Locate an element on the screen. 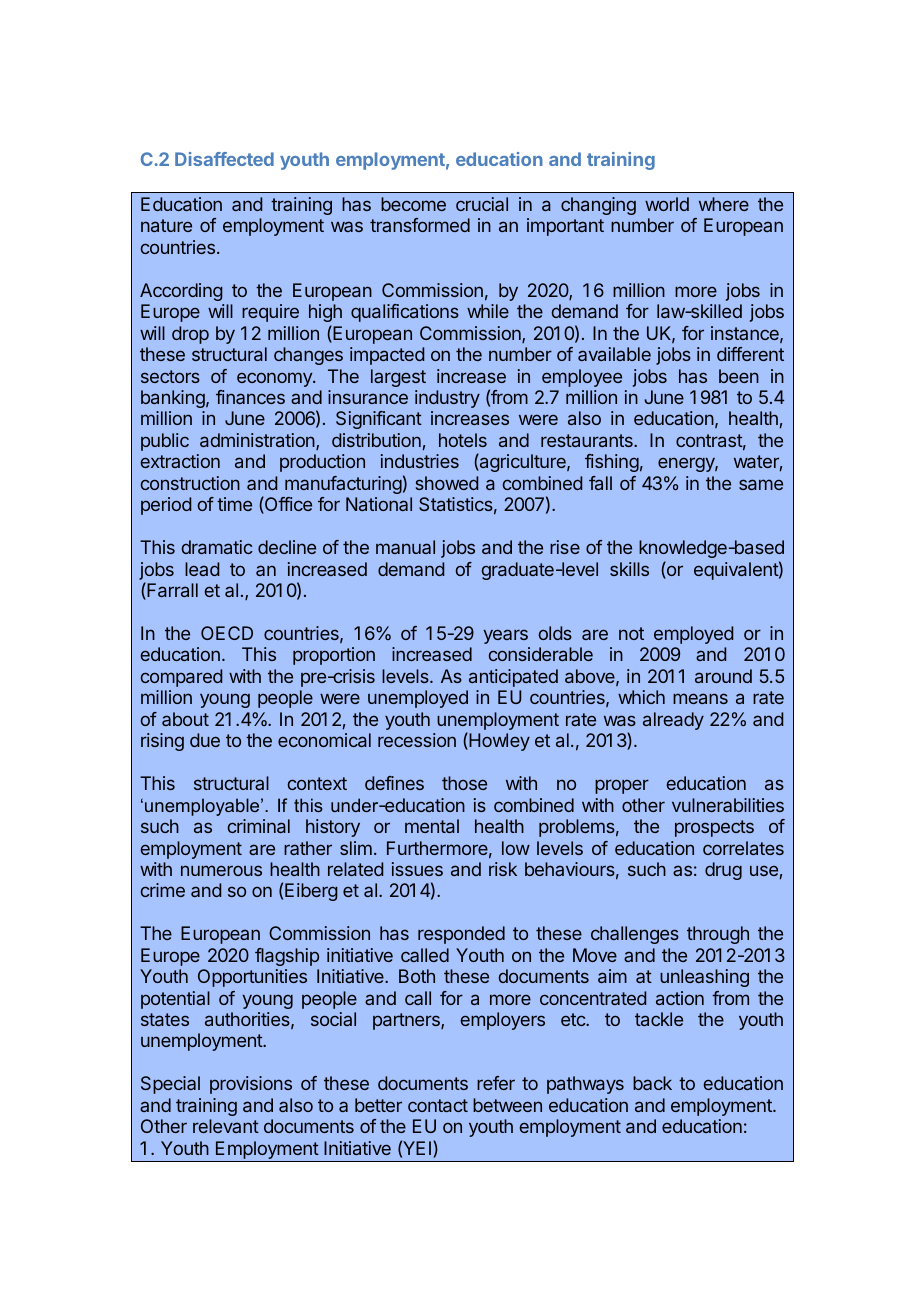 This screenshot has height=1309, width=924. crucial is located at coordinates (482, 204).
